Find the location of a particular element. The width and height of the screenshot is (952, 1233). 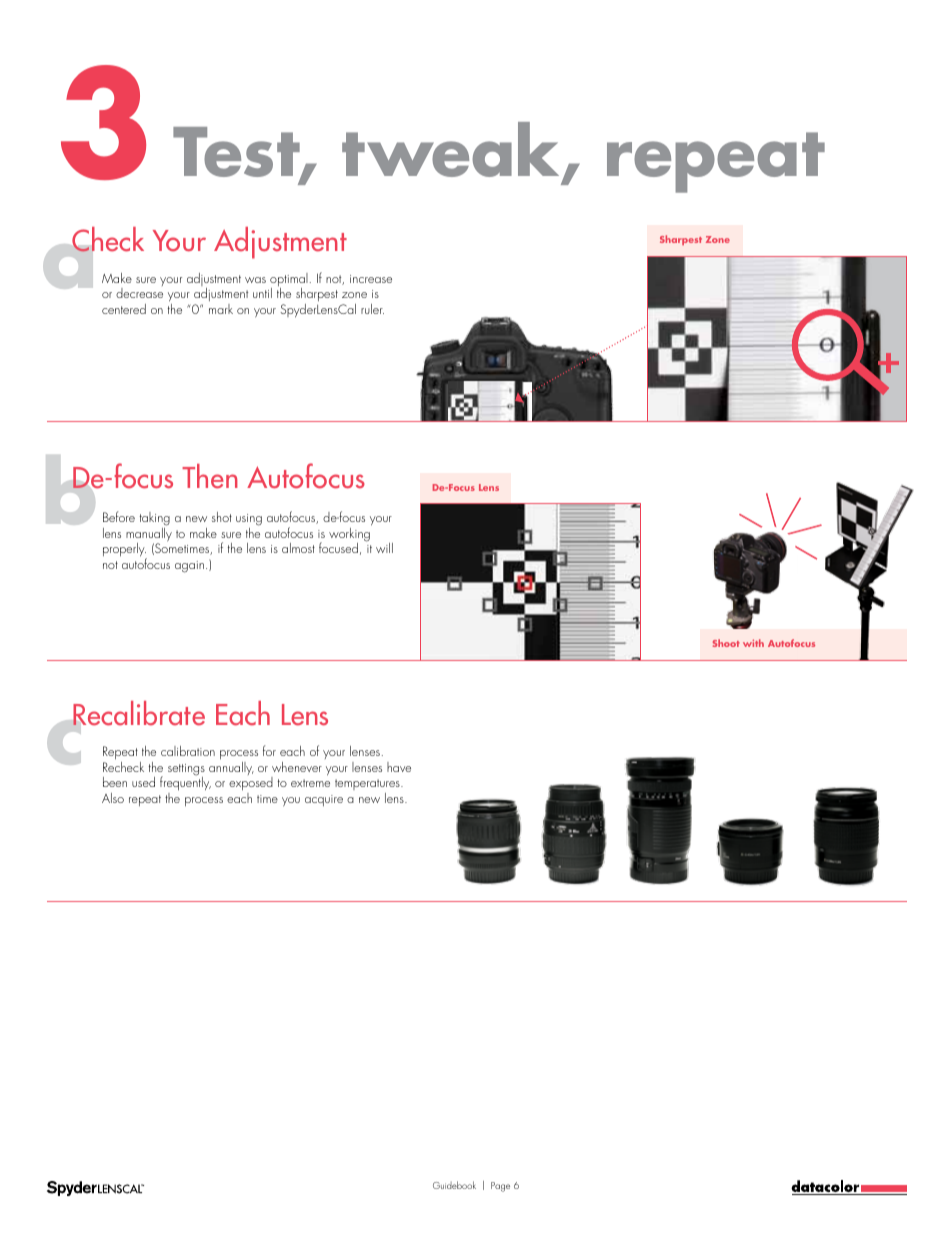

have is located at coordinates (399, 767).
